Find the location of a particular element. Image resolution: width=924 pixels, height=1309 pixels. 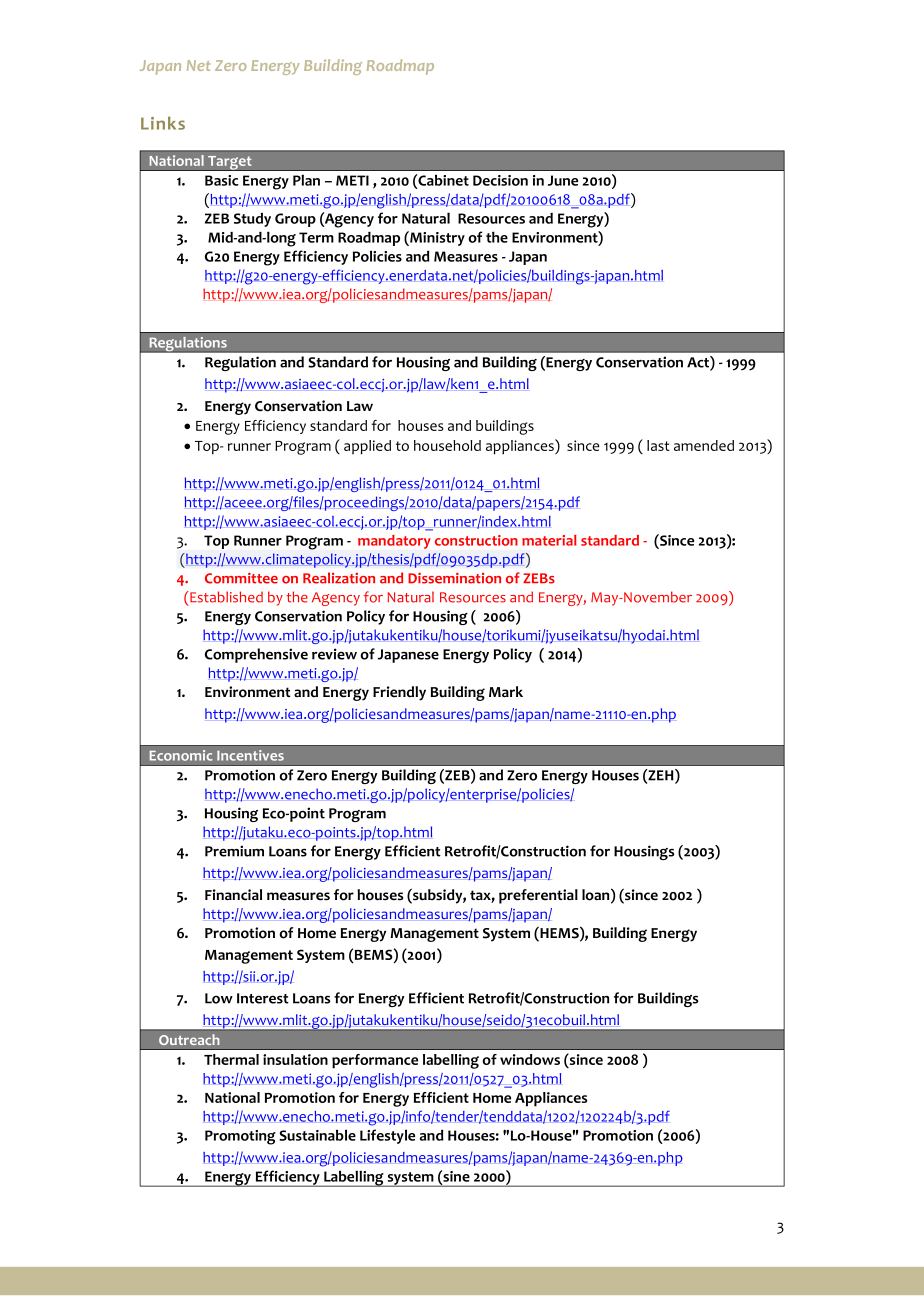

Financial is located at coordinates (233, 895).
